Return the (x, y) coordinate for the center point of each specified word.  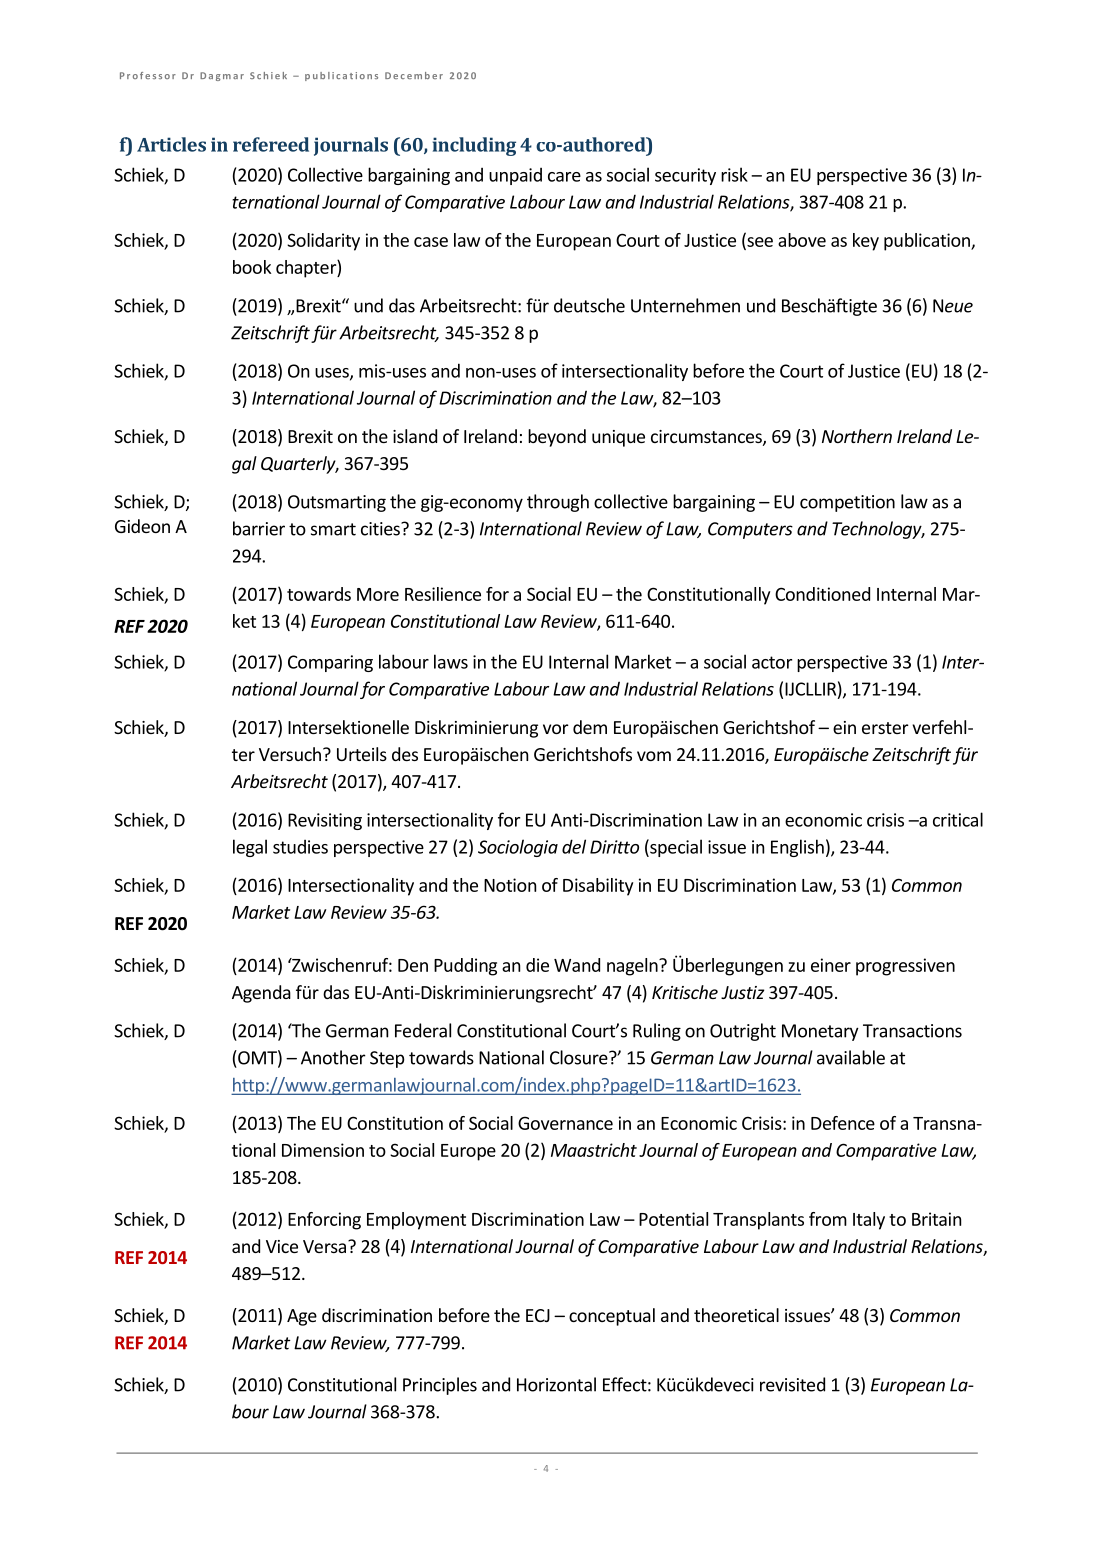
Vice (282, 1246)
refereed (271, 144)
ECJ (538, 1315)
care (564, 177)
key (866, 242)
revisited (792, 1384)
